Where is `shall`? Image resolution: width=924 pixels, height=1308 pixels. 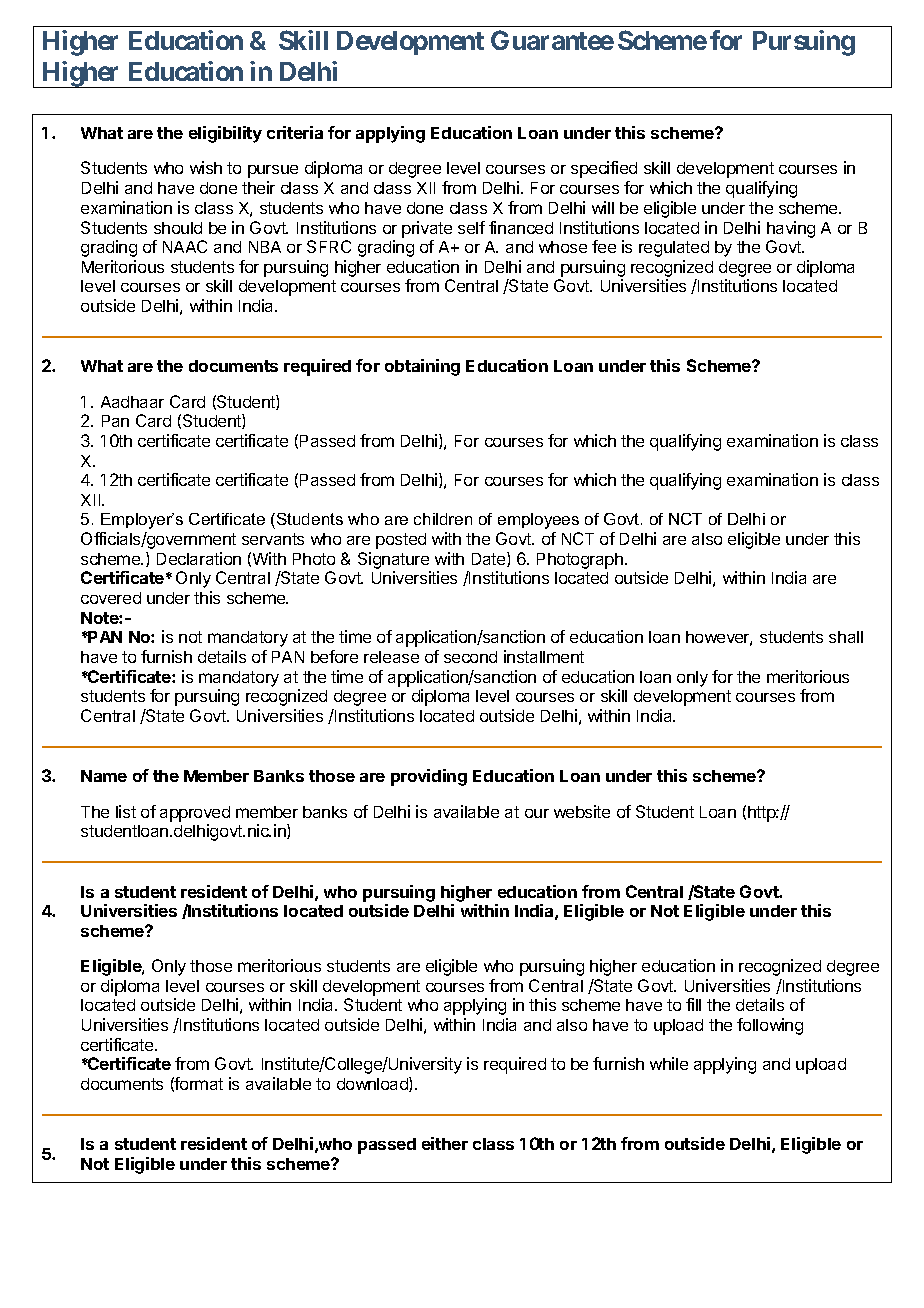 shall is located at coordinates (846, 637).
